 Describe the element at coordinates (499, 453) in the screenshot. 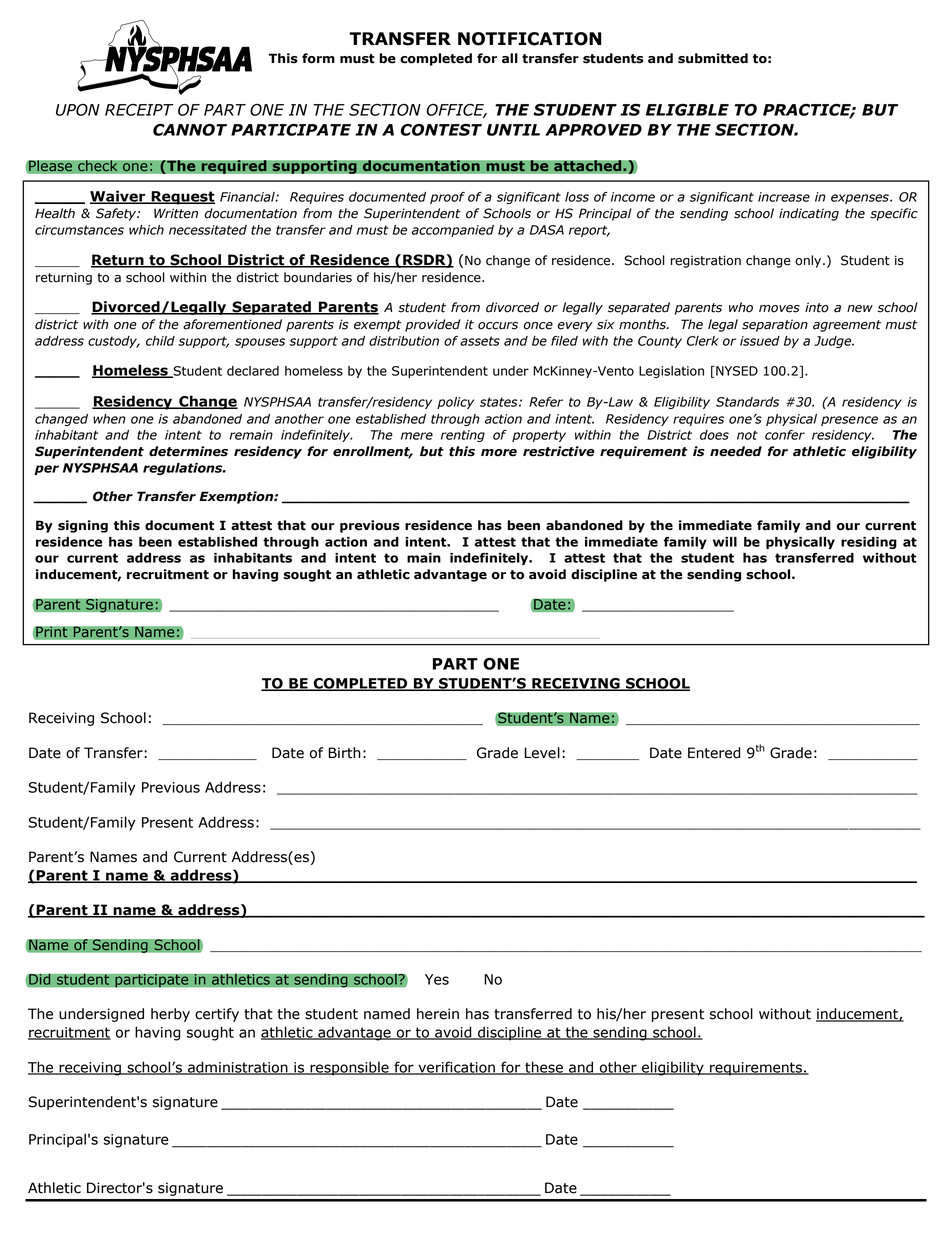

I see `more` at that location.
